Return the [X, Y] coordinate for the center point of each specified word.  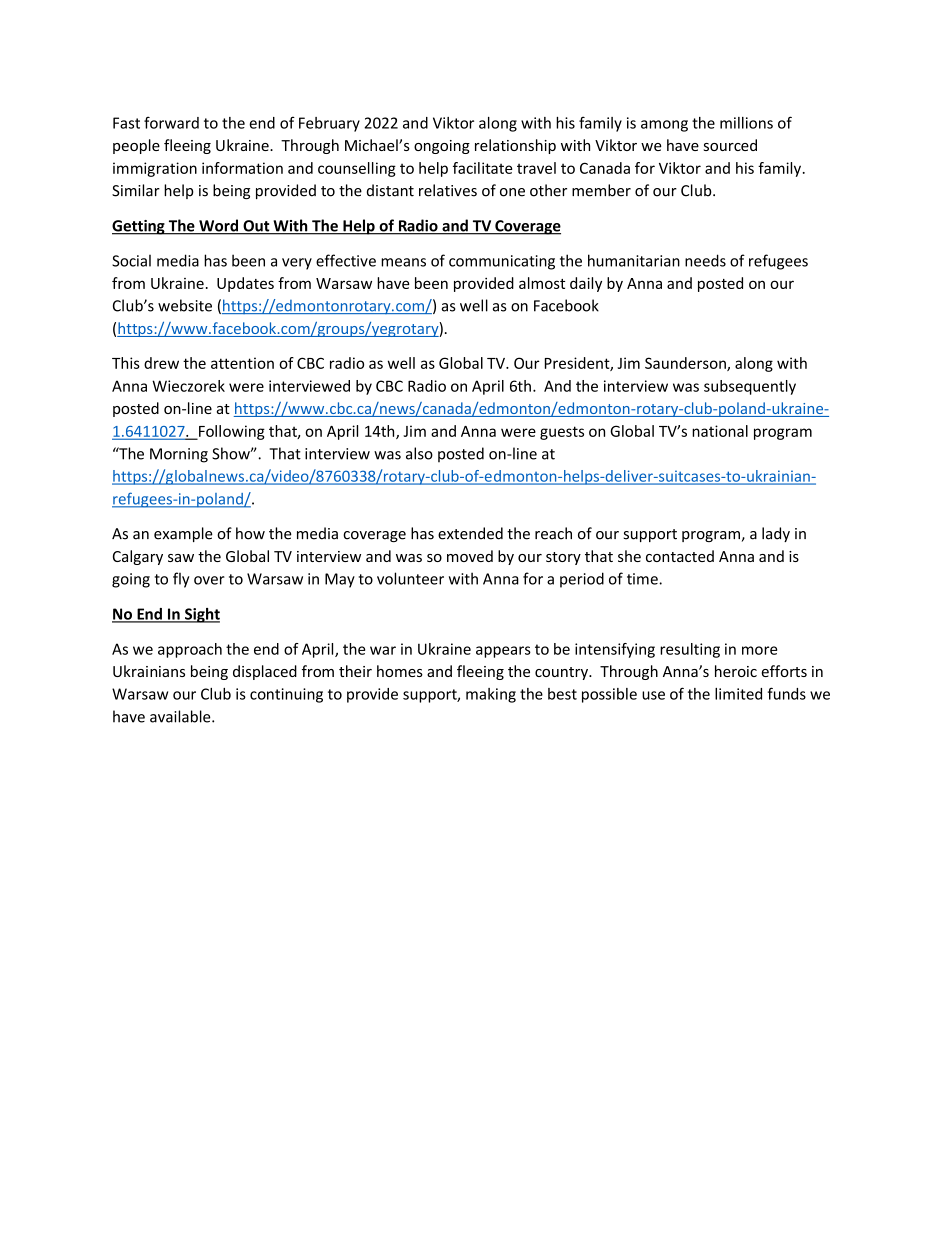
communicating [502, 262]
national [720, 431]
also [419, 453]
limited [738, 694]
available [181, 716]
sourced [730, 145]
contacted [680, 556]
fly [181, 580]
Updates [245, 284]
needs [705, 260]
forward [171, 122]
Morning [179, 455]
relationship [515, 146]
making [491, 695]
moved [470, 556]
